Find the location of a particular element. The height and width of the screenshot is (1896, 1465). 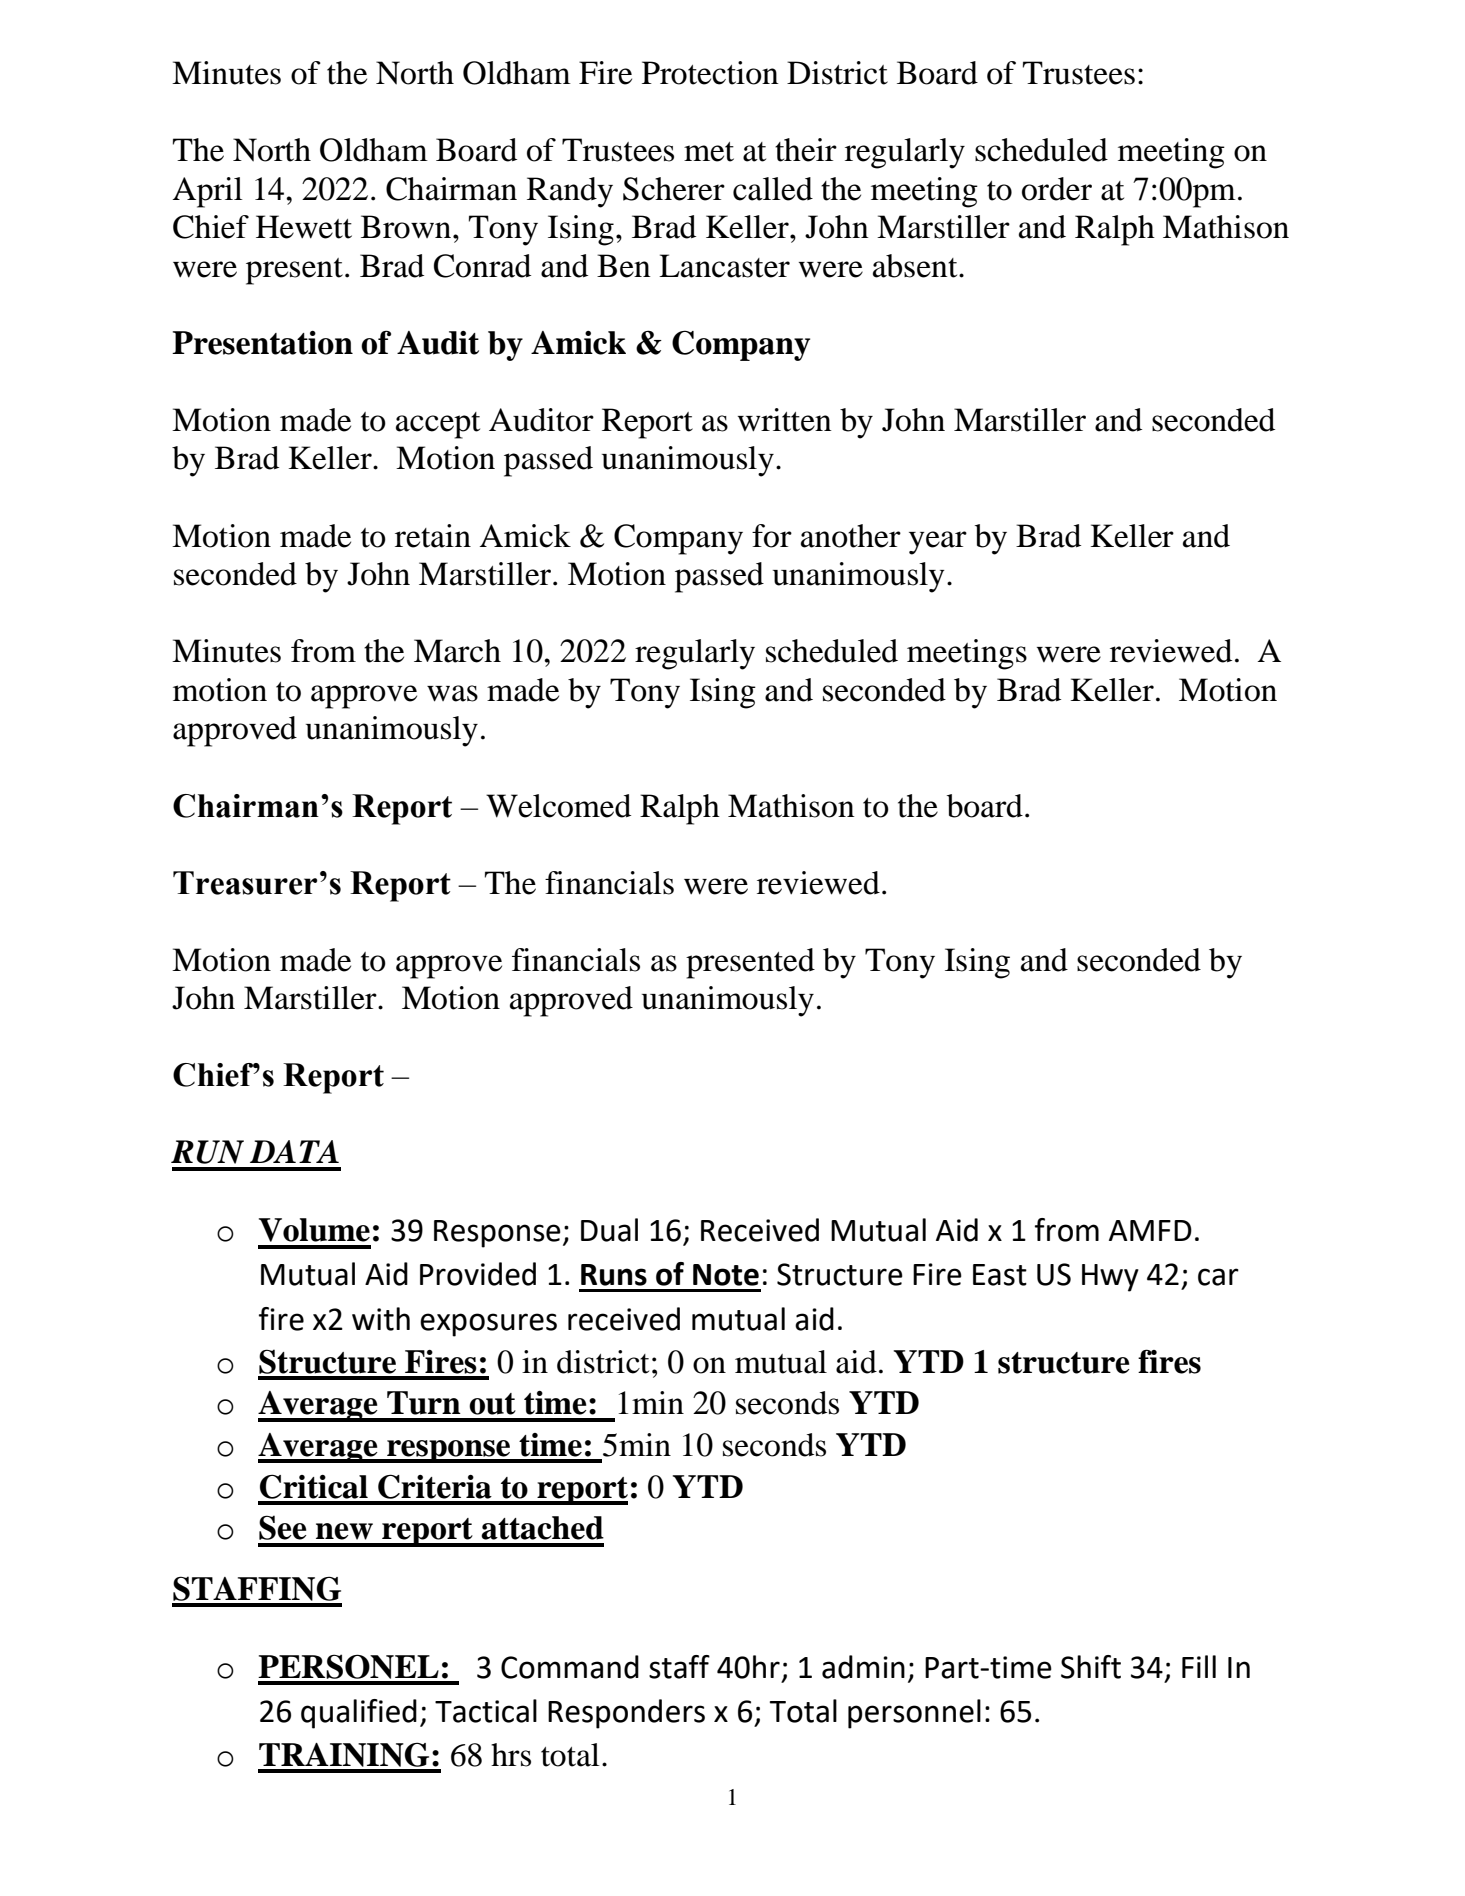

order is located at coordinates (1057, 189).
